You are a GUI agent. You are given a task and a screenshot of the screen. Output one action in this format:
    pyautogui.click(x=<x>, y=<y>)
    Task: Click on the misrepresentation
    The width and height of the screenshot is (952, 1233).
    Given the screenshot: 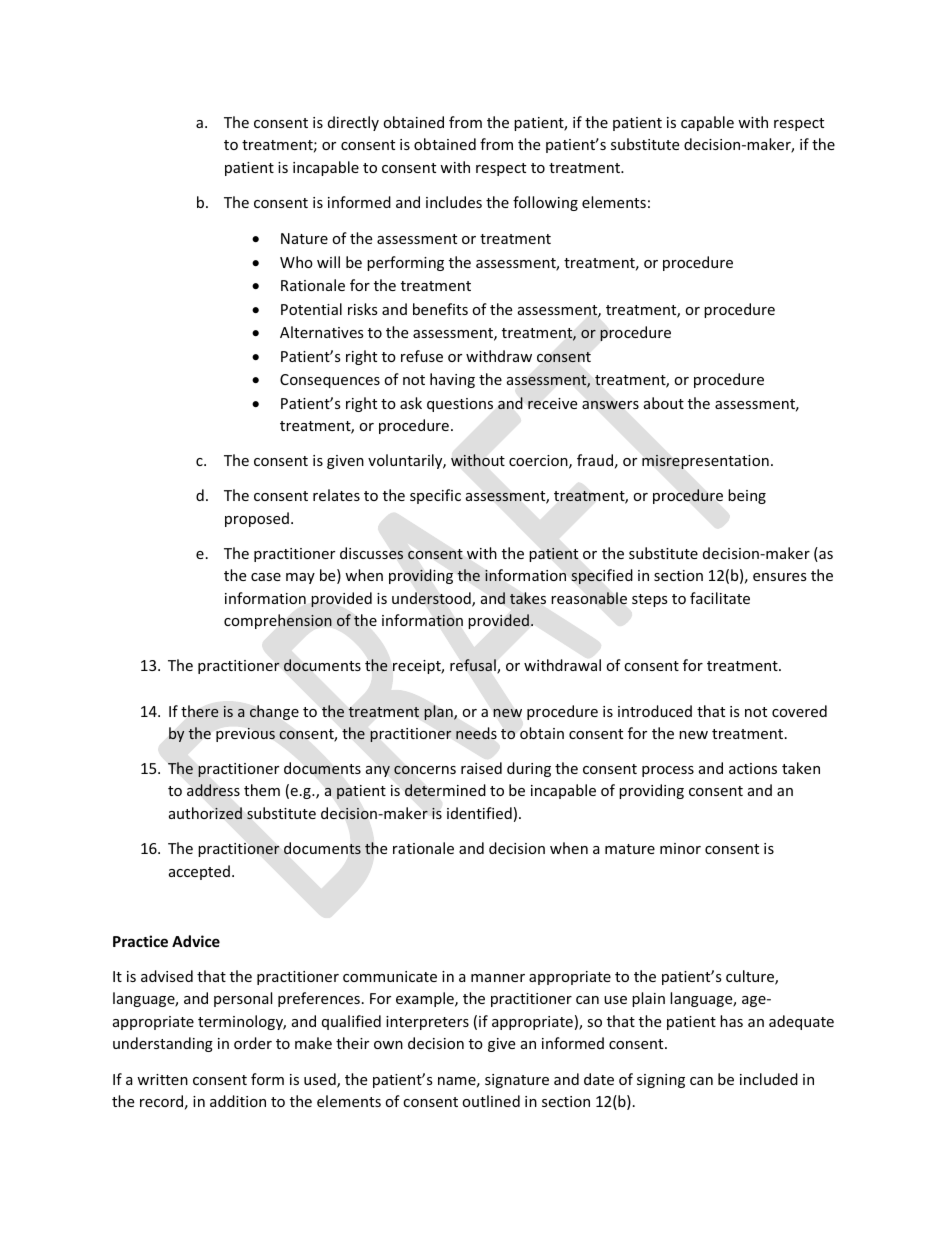 What is the action you would take?
    pyautogui.click(x=705, y=462)
